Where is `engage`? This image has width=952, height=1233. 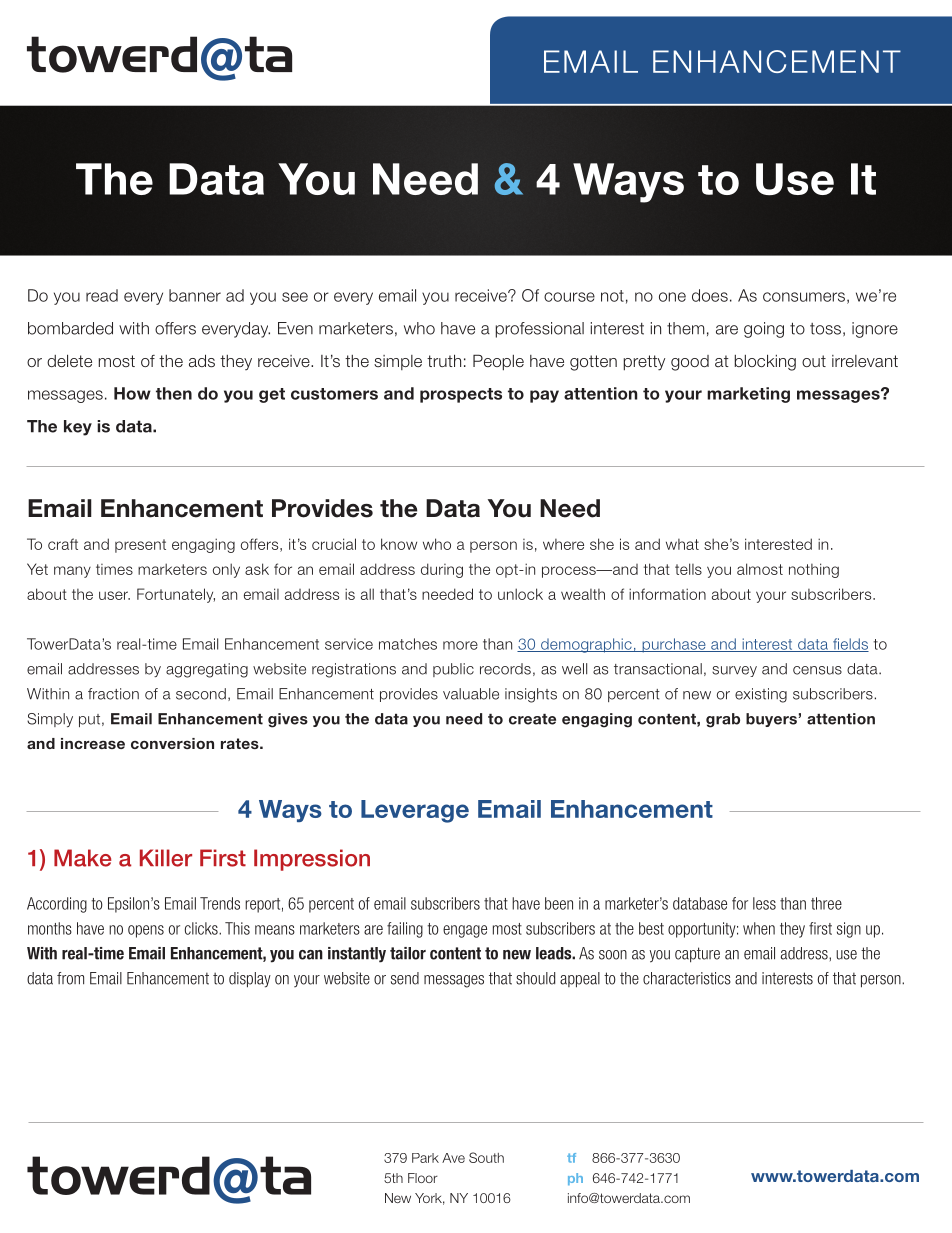
engage is located at coordinates (465, 931).
